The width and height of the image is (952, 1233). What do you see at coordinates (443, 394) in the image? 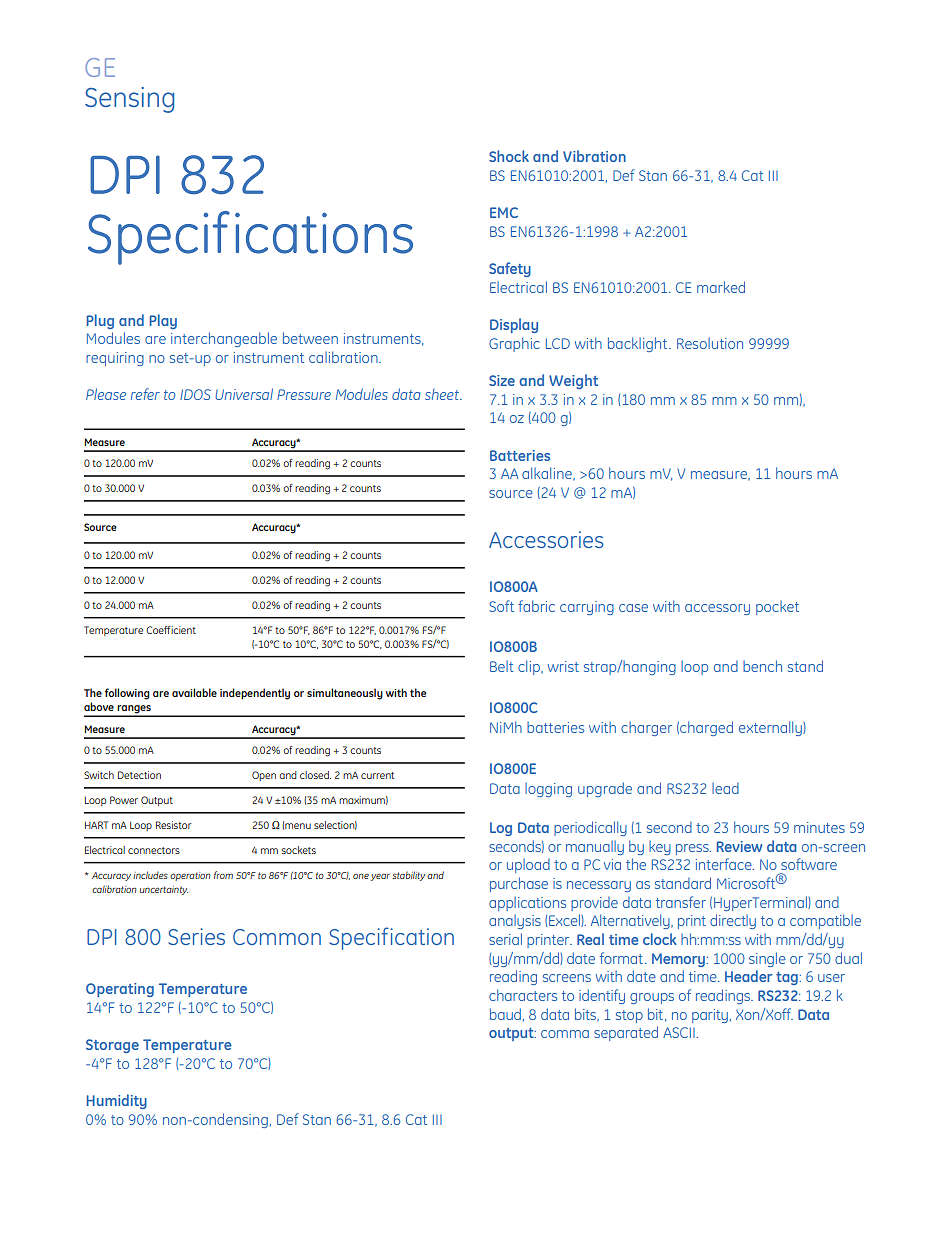
I see `sheet` at bounding box center [443, 394].
